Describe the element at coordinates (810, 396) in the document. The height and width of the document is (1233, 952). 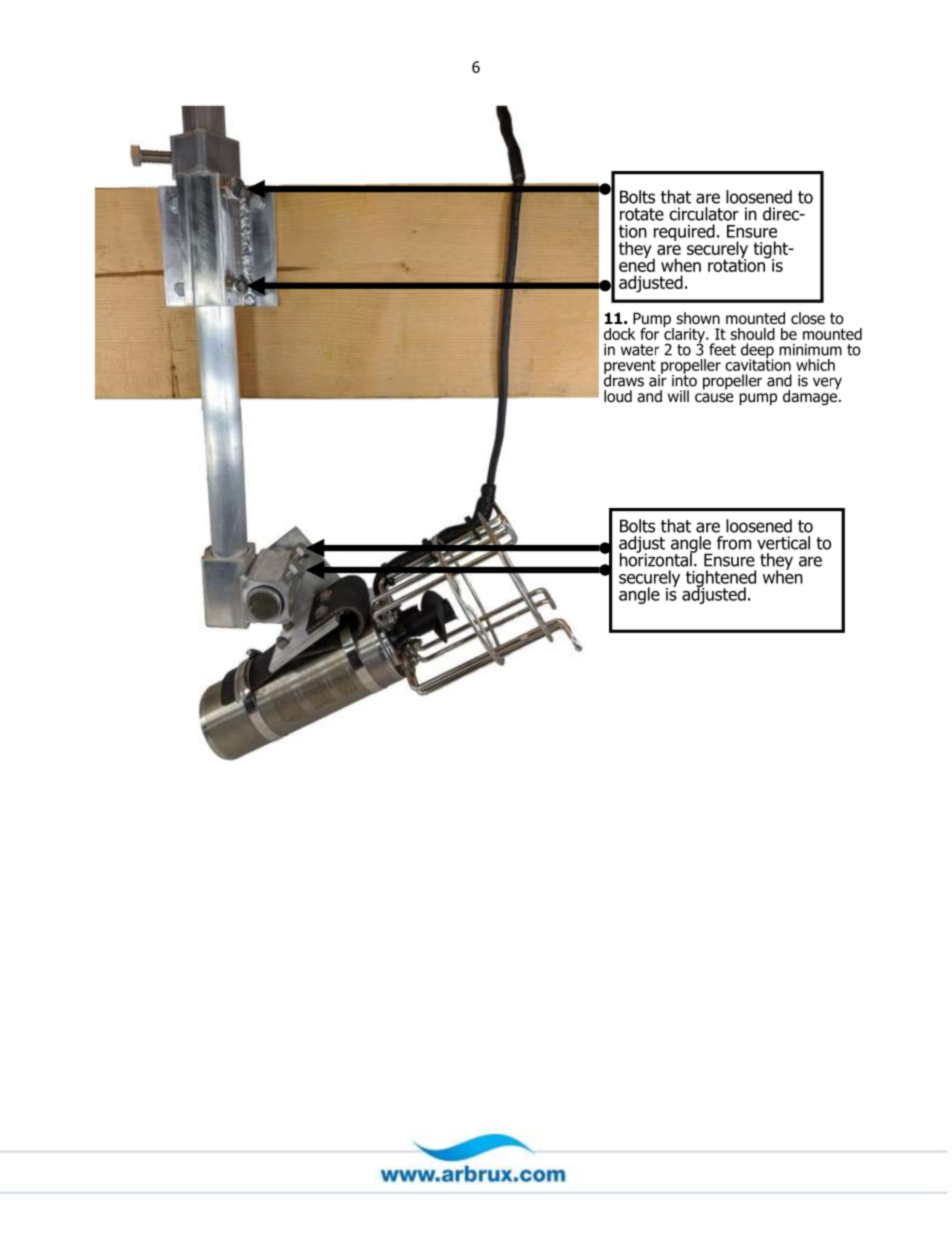
I see `damage` at that location.
